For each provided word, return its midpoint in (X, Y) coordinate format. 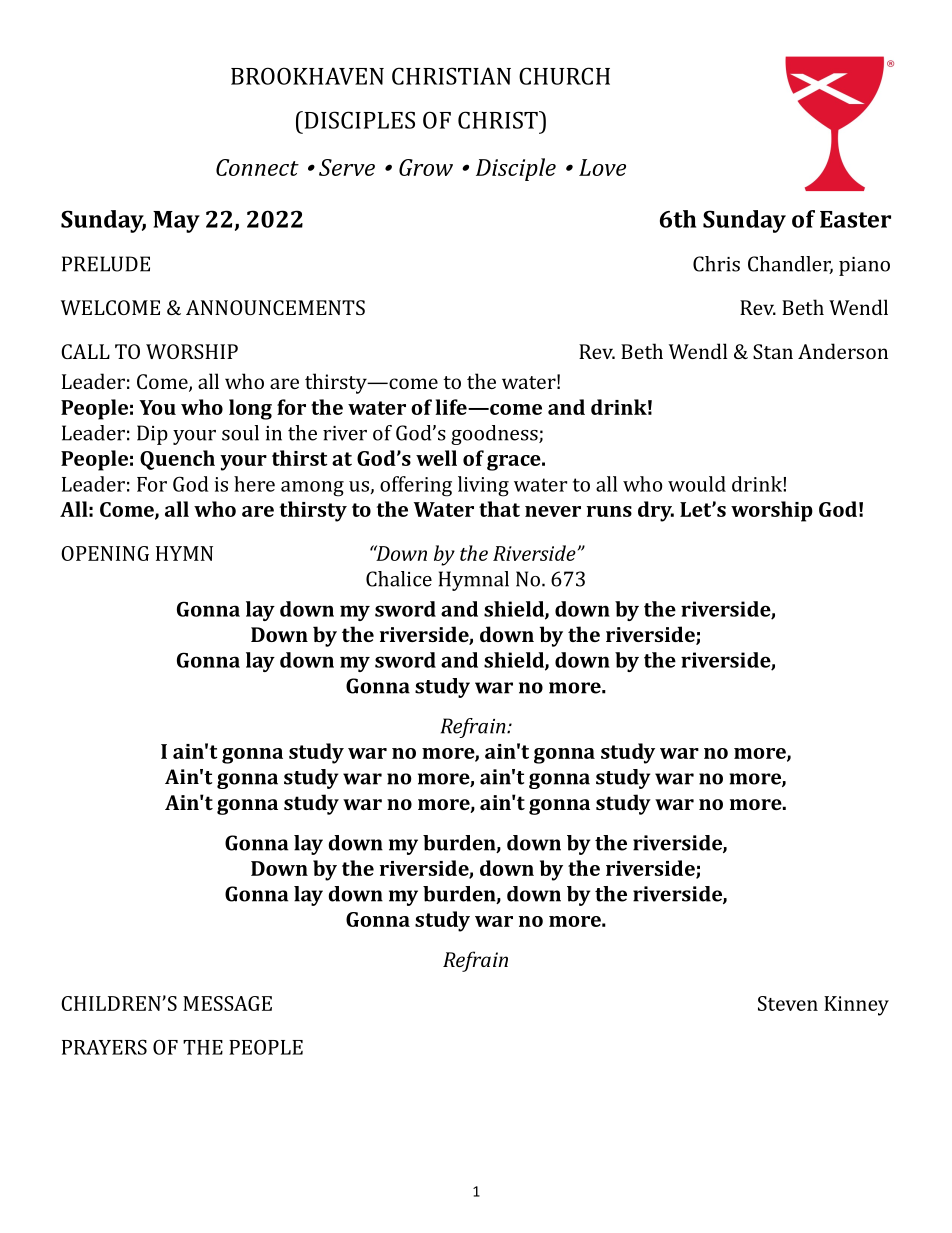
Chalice (399, 579)
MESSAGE (227, 1003)
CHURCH (564, 76)
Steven (788, 1003)
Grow (426, 167)
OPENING (105, 553)
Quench (177, 460)
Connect (257, 167)
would (697, 484)
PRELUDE (106, 264)
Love (602, 167)
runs (609, 511)
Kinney (856, 1006)
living (483, 486)
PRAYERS (104, 1047)
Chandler (790, 265)
